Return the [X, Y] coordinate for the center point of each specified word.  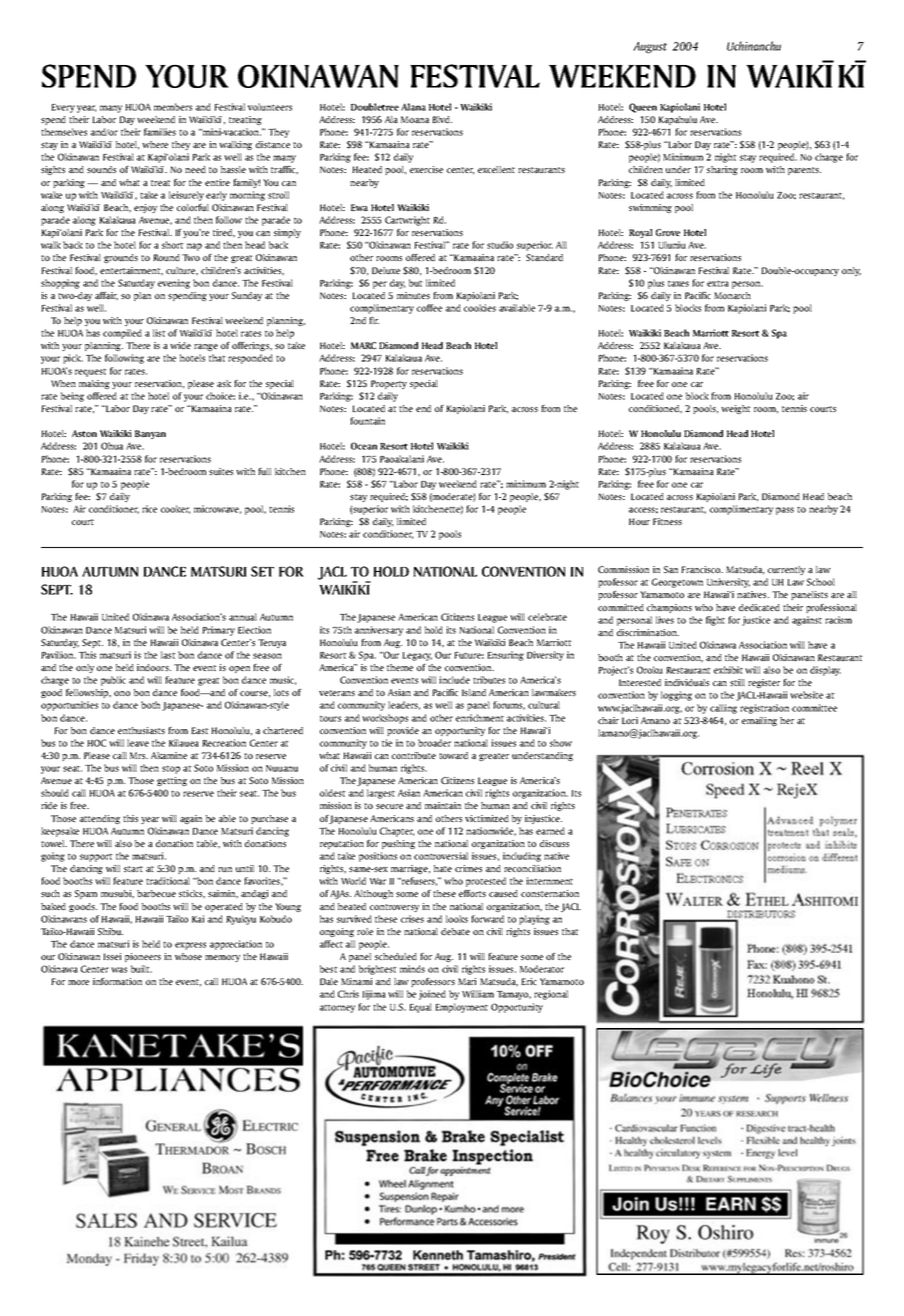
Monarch [732, 295]
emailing [759, 721]
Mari [467, 981]
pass [785, 511]
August [650, 47]
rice [149, 509]
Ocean [364, 446]
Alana [413, 107]
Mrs [139, 755]
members [173, 107]
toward [453, 755]
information [117, 981]
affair [106, 296]
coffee [429, 308]
